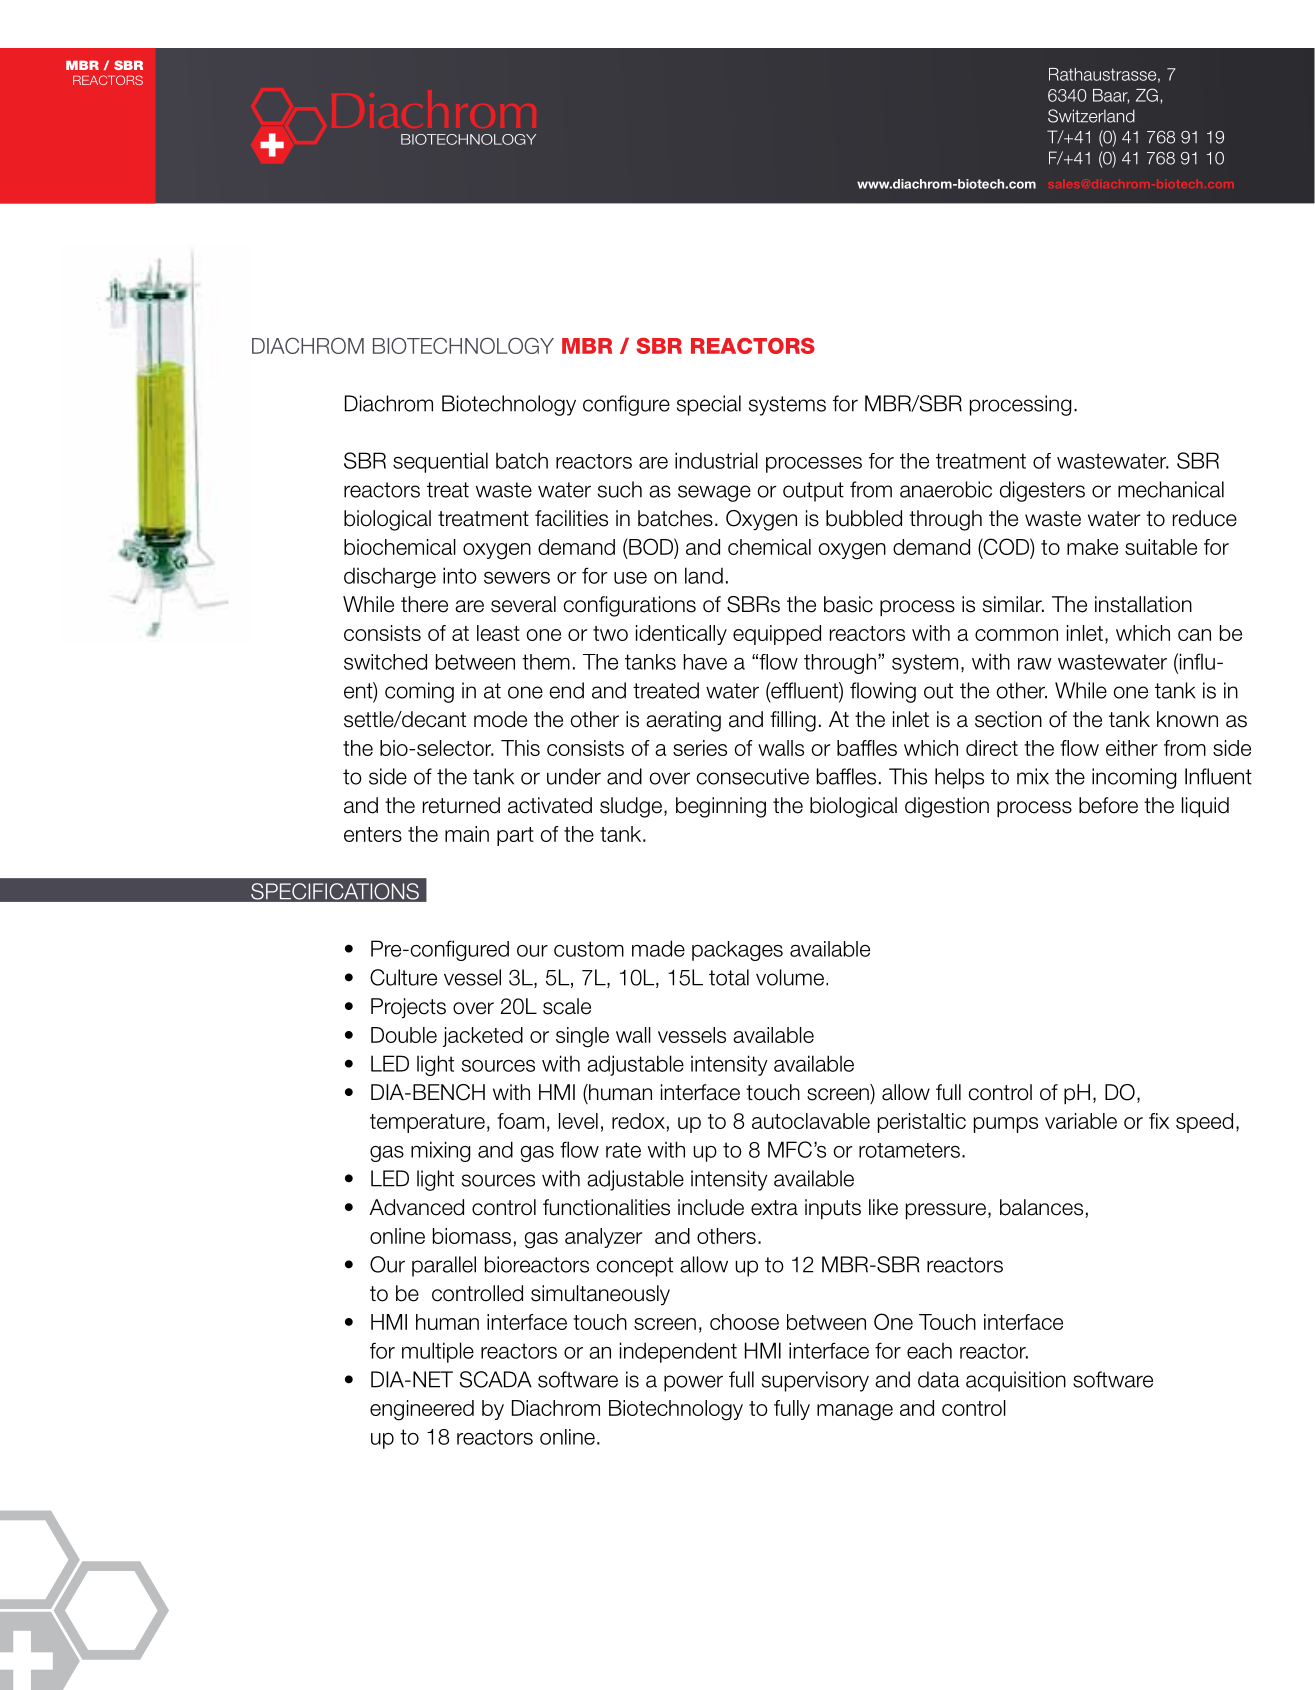 The image size is (1315, 1690). Describe the element at coordinates (1081, 1121) in the image. I see `variable` at that location.
